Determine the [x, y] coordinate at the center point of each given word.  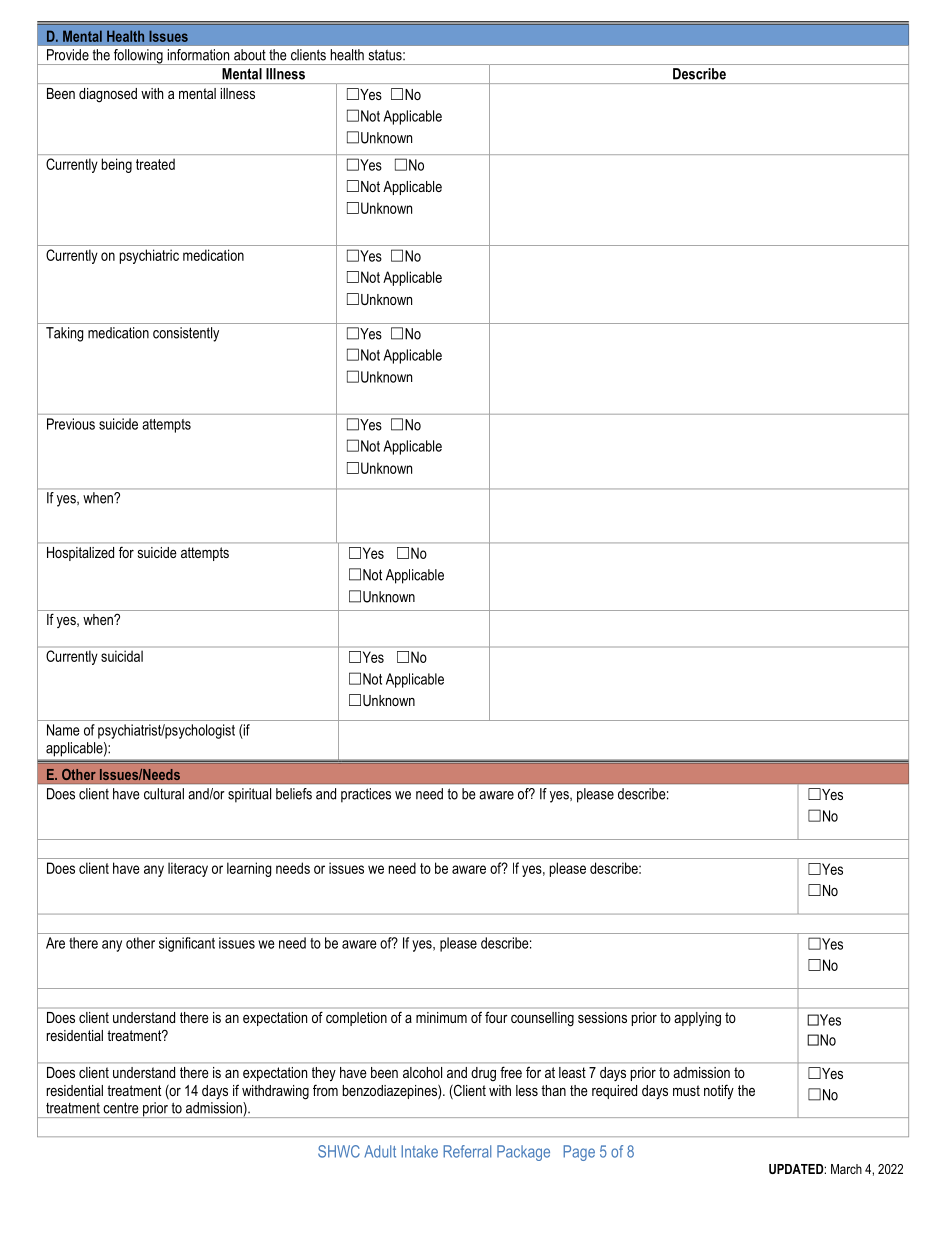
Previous [71, 424]
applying [698, 1019]
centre [120, 1108]
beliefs [294, 794]
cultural [164, 794]
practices [366, 795]
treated [155, 164]
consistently [186, 334]
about [249, 55]
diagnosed [108, 95]
